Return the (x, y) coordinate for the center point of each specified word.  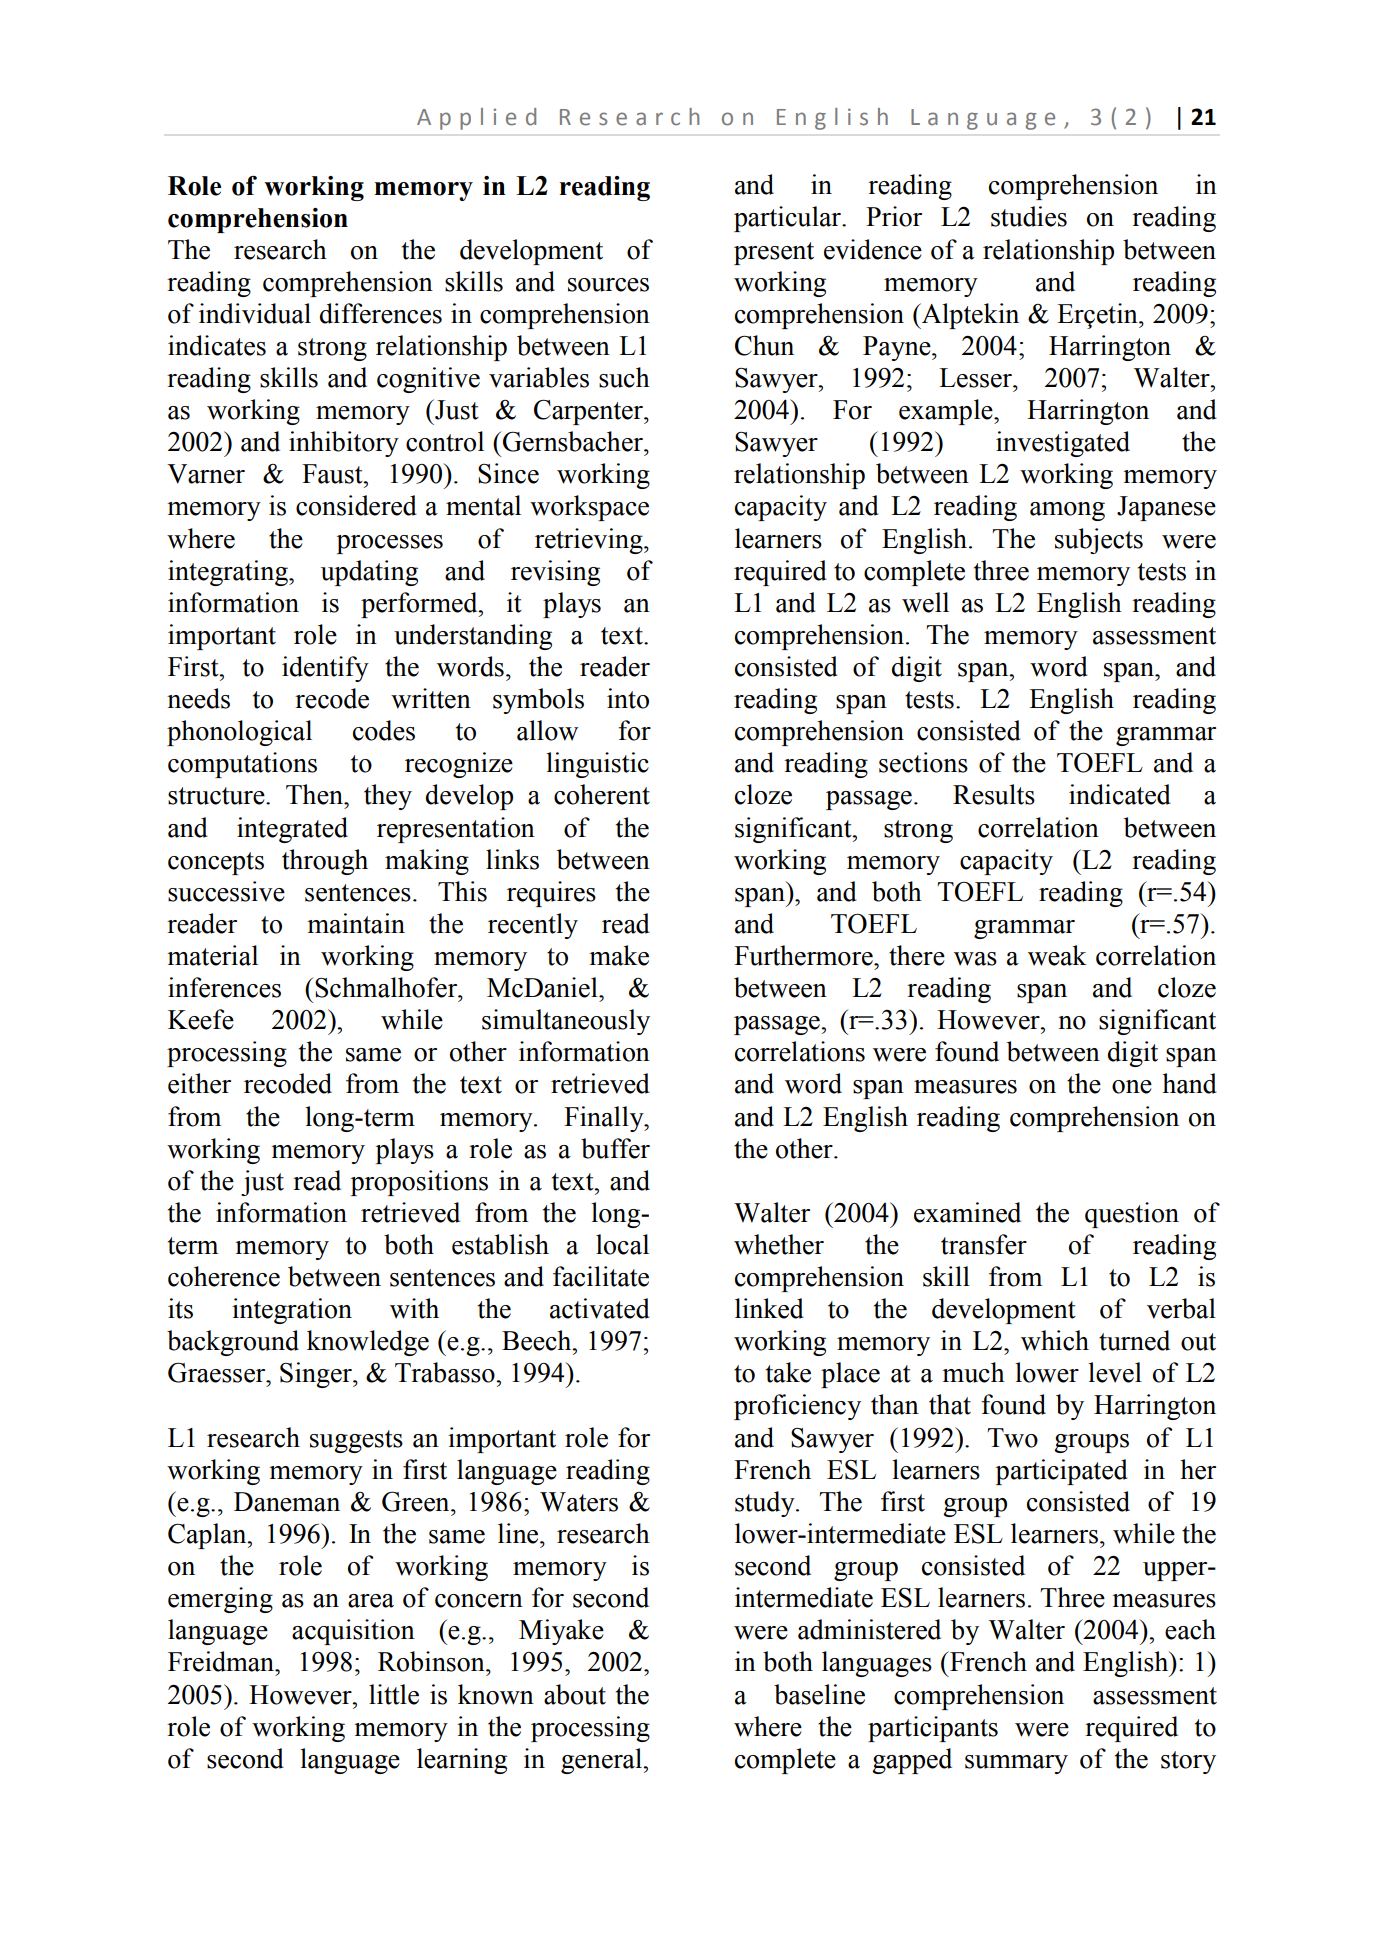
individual (255, 313)
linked (769, 1308)
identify (325, 669)
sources (608, 285)
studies (1029, 216)
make (619, 955)
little (394, 1694)
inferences (224, 987)
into (628, 698)
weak (1057, 955)
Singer (317, 1375)
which (1055, 1340)
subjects (1099, 541)
